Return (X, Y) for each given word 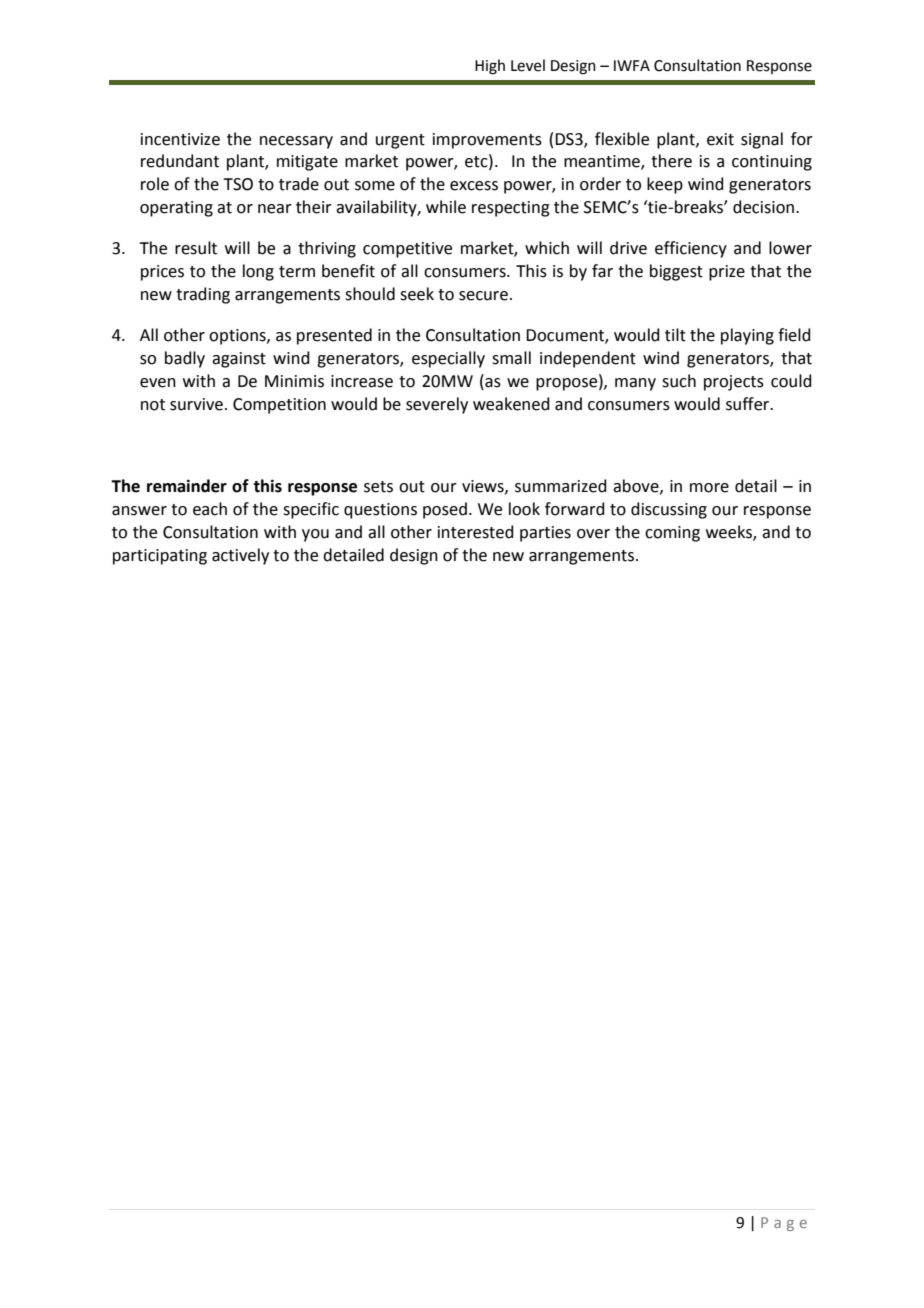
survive (196, 404)
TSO (238, 184)
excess (474, 186)
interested (476, 532)
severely (437, 405)
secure (483, 296)
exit (720, 139)
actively (240, 556)
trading (203, 295)
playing (747, 336)
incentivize (180, 139)
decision (763, 207)
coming (672, 534)
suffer (749, 404)
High (490, 67)
